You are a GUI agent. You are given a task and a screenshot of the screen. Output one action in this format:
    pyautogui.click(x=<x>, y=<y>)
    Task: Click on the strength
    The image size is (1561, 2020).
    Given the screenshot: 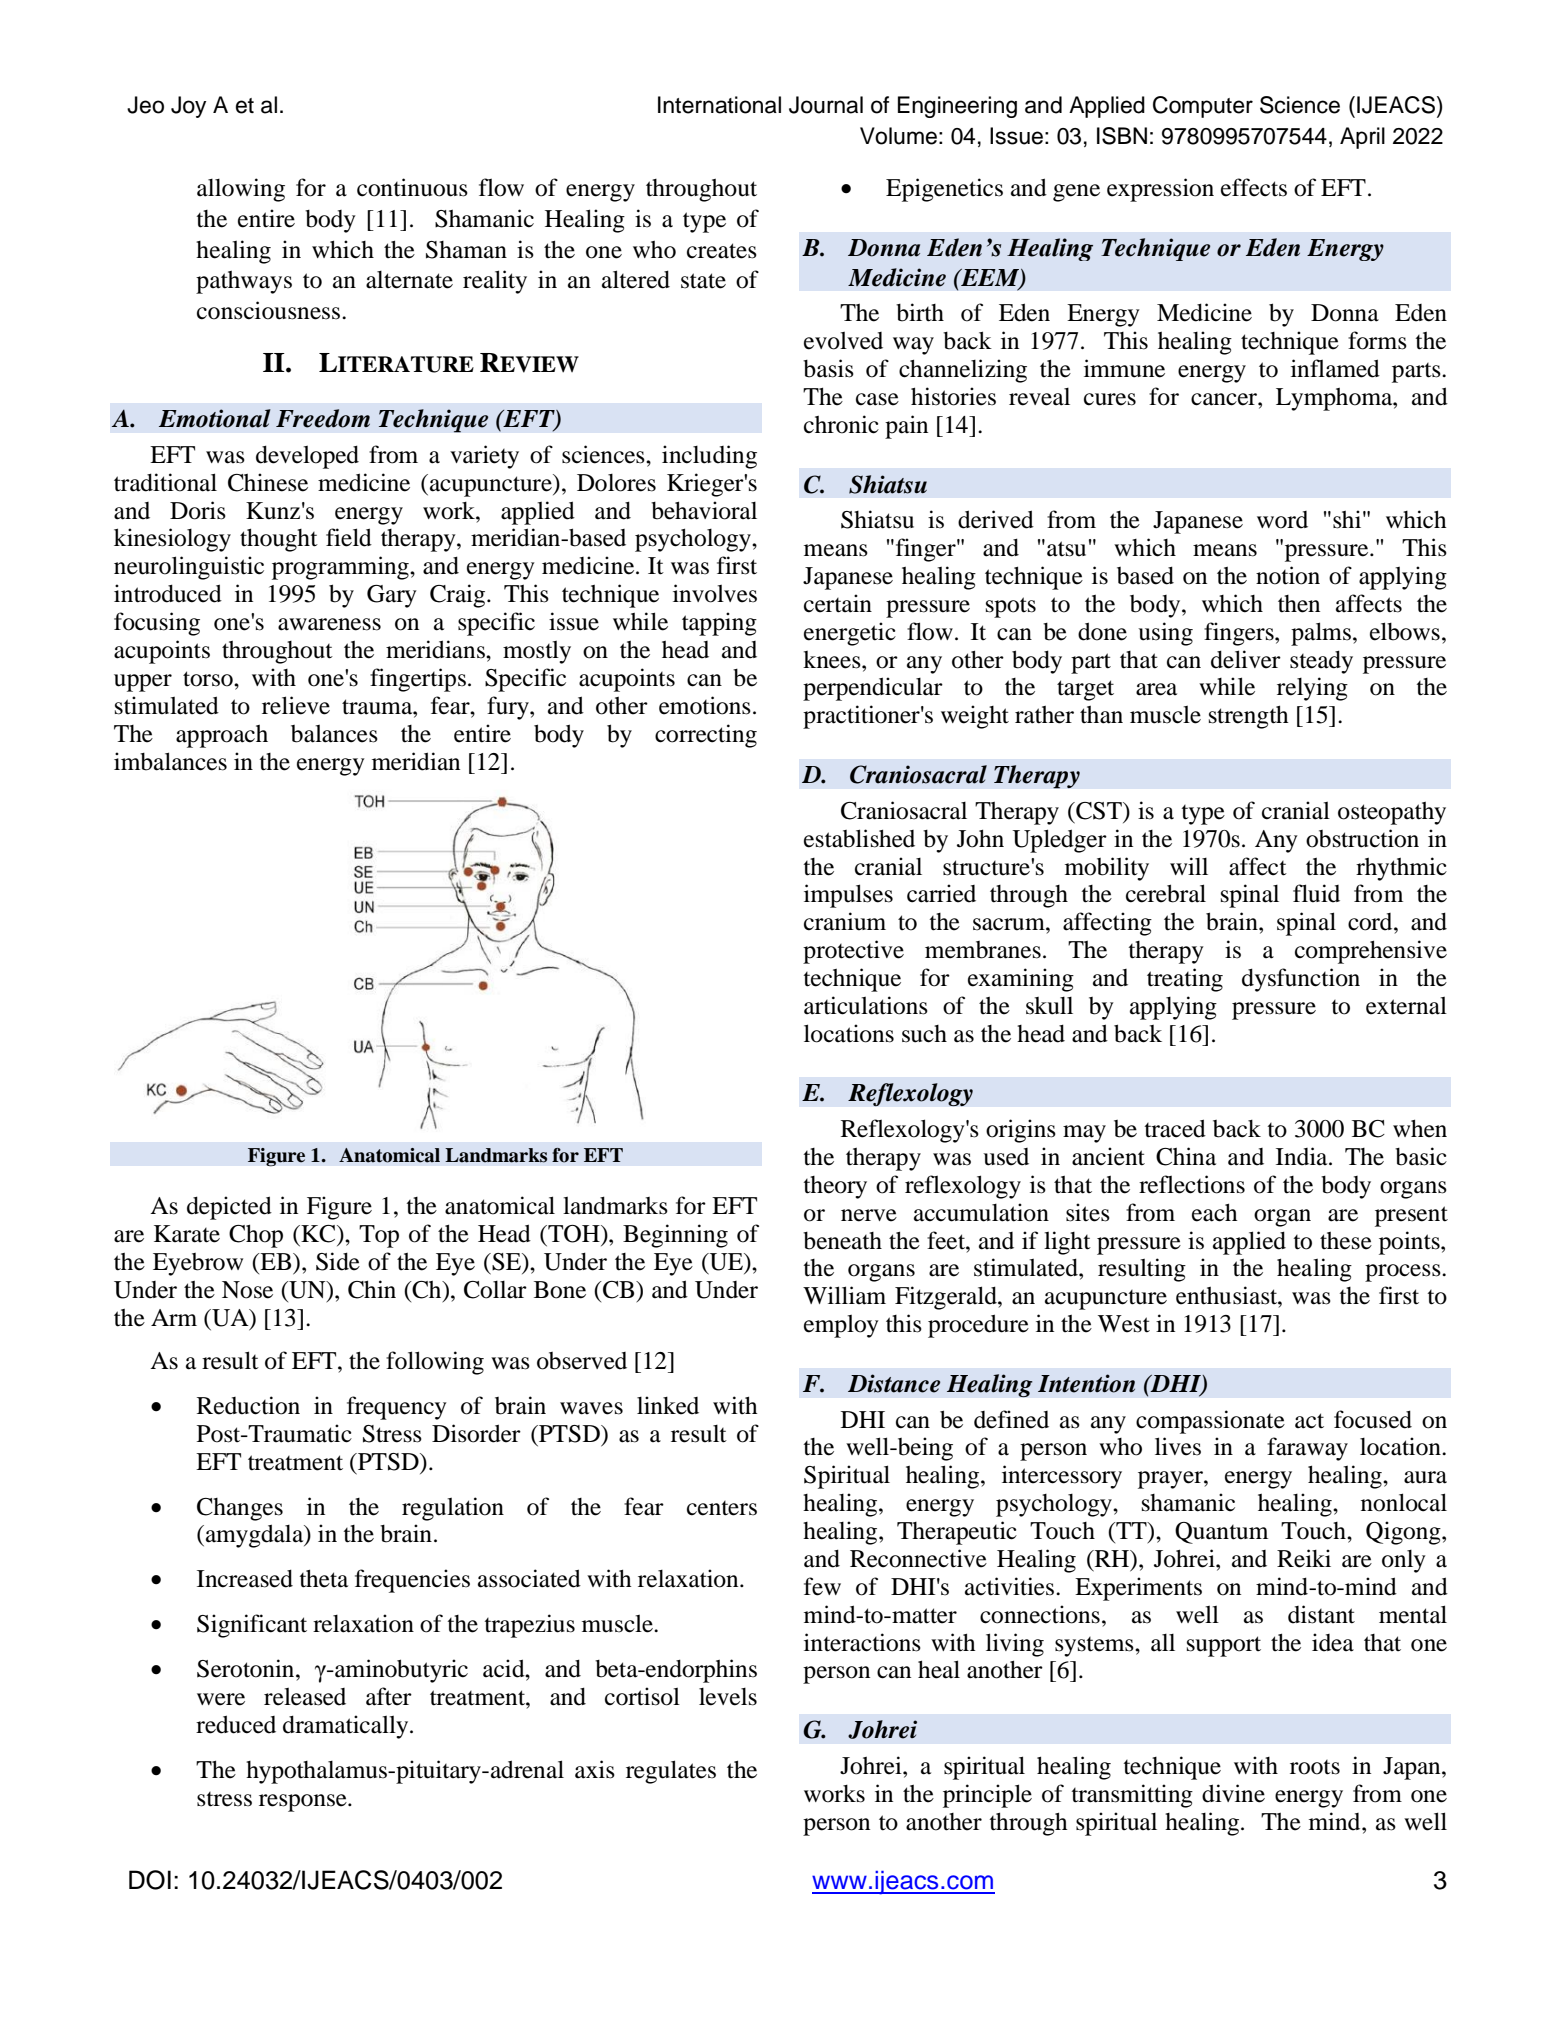 What is the action you would take?
    pyautogui.click(x=1249, y=717)
